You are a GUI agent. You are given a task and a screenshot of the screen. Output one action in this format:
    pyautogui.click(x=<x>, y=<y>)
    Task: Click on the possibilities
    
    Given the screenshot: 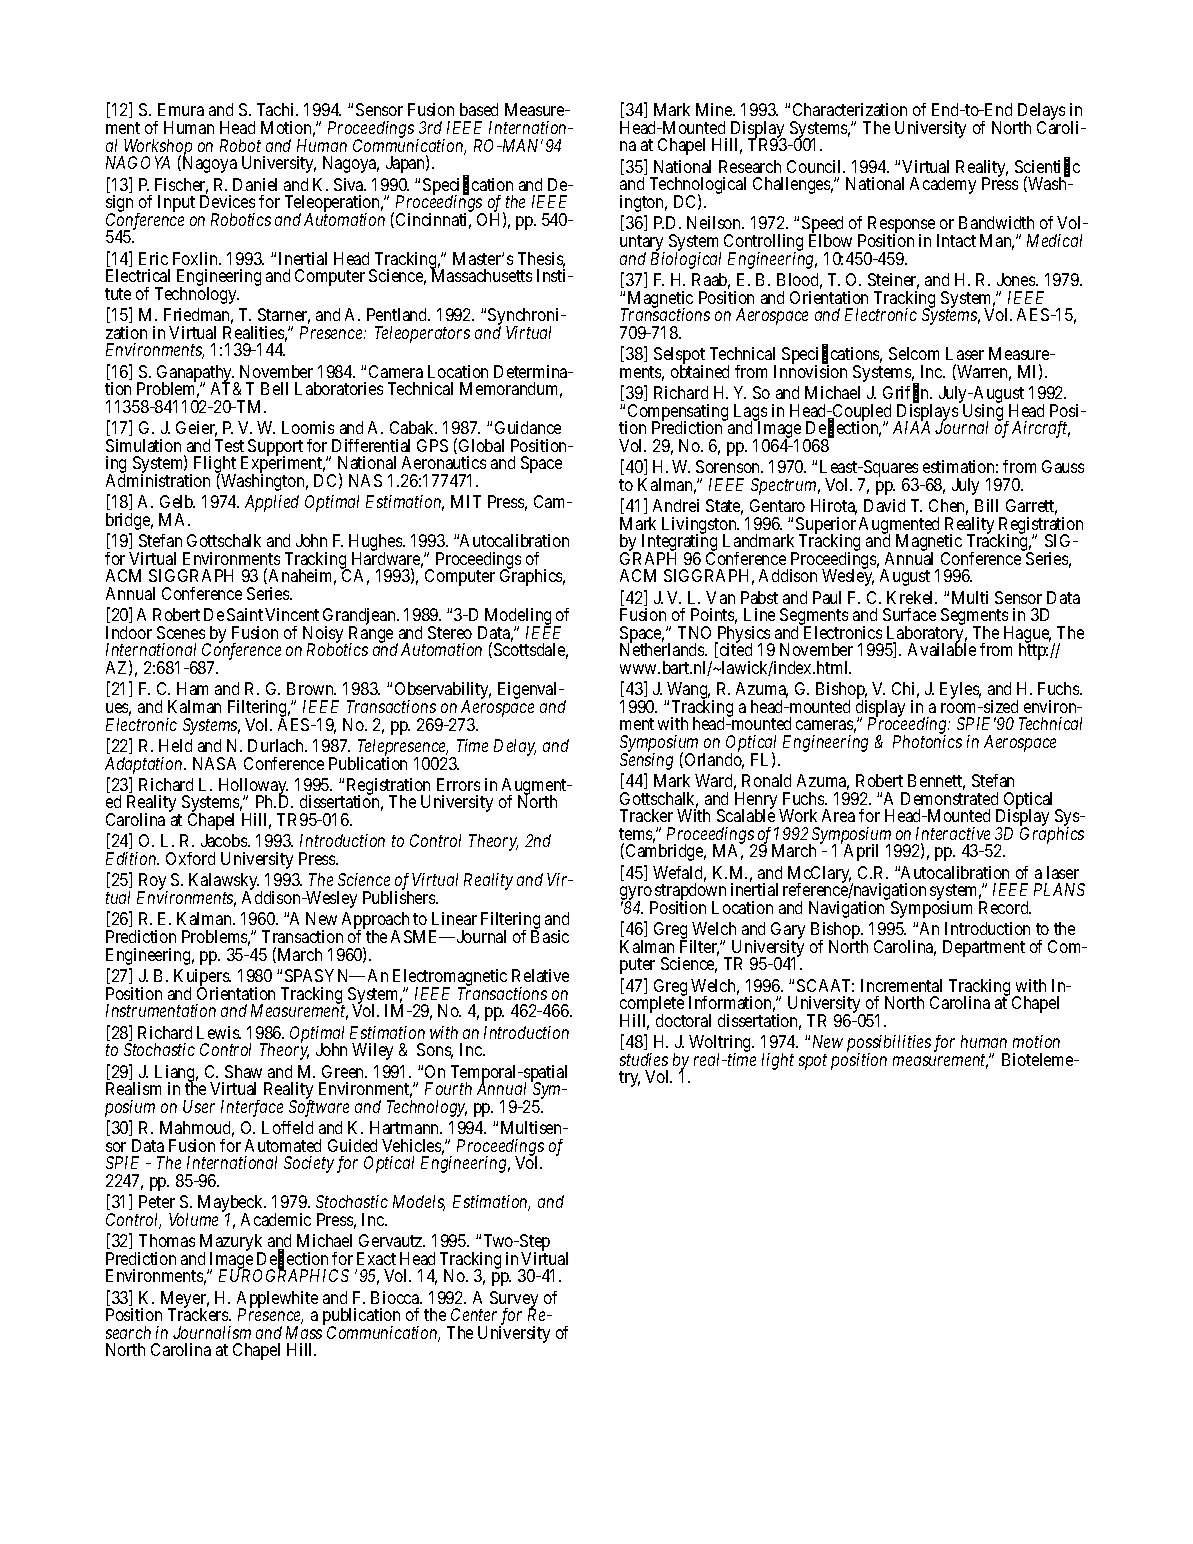 What is the action you would take?
    pyautogui.click(x=889, y=1045)
